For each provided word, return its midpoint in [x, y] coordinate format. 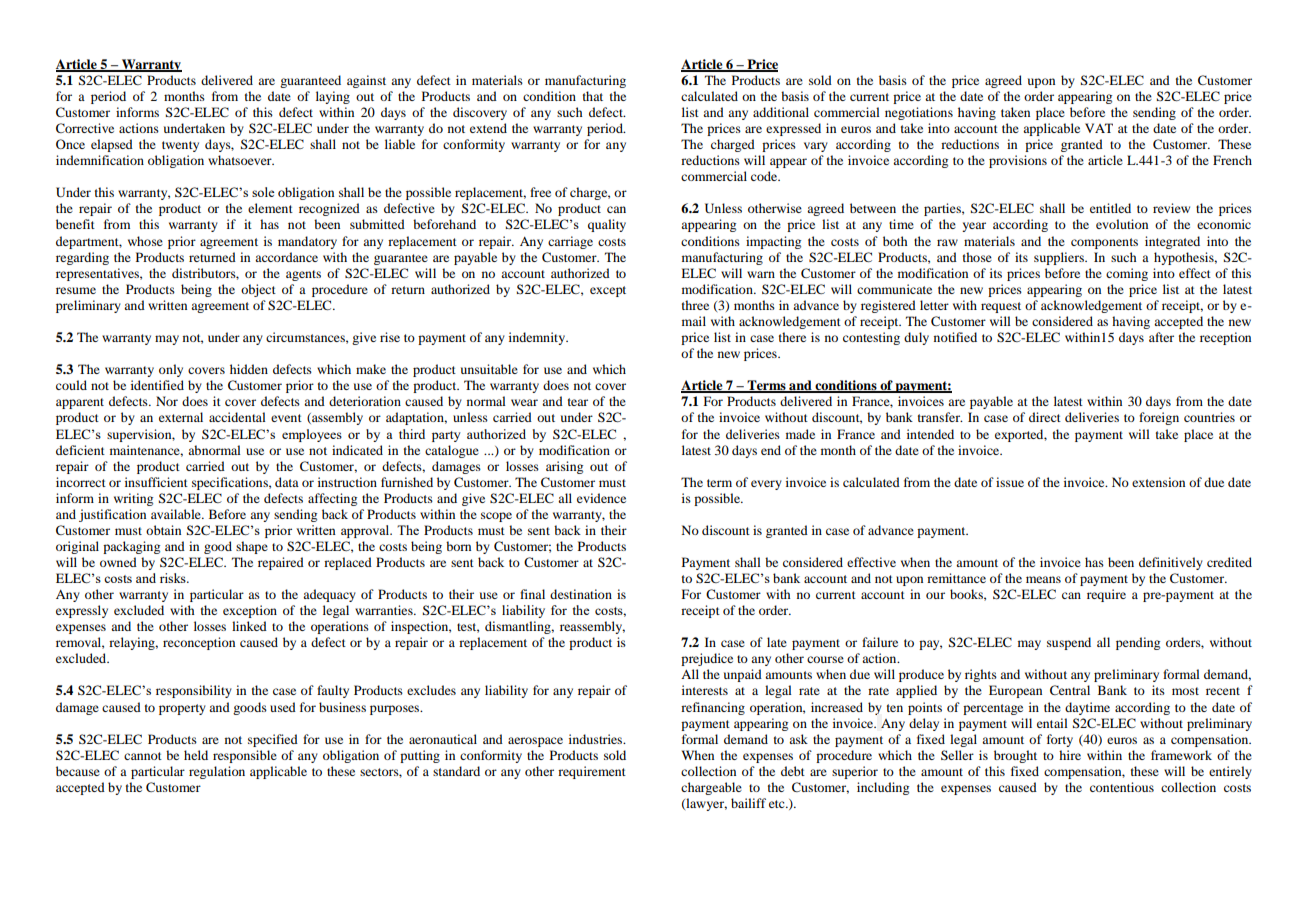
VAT [1099, 128]
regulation [217, 772]
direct [1045, 417]
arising [564, 467]
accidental [237, 417]
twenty [180, 146]
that [593, 96]
